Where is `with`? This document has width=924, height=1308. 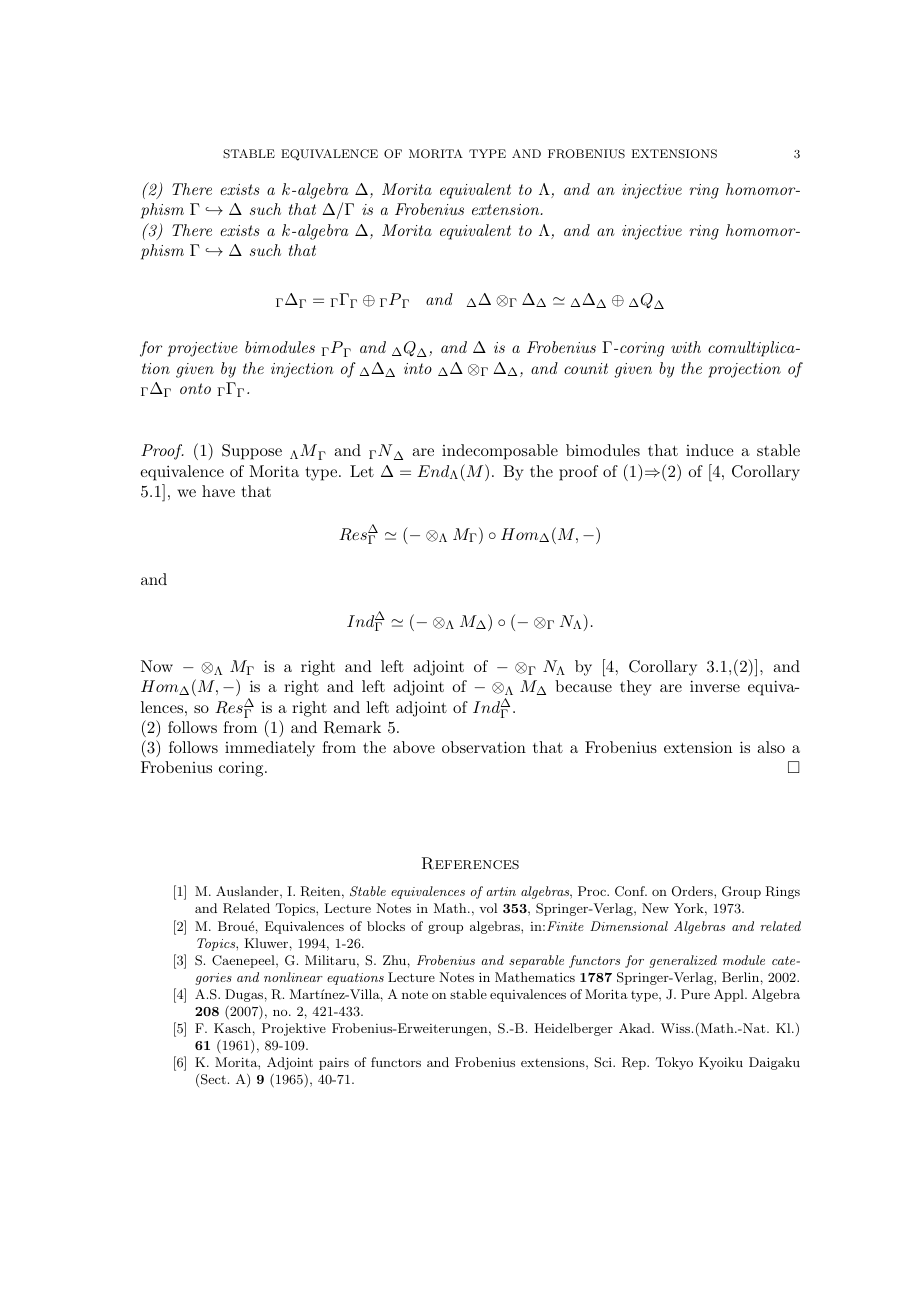 with is located at coordinates (686, 347).
